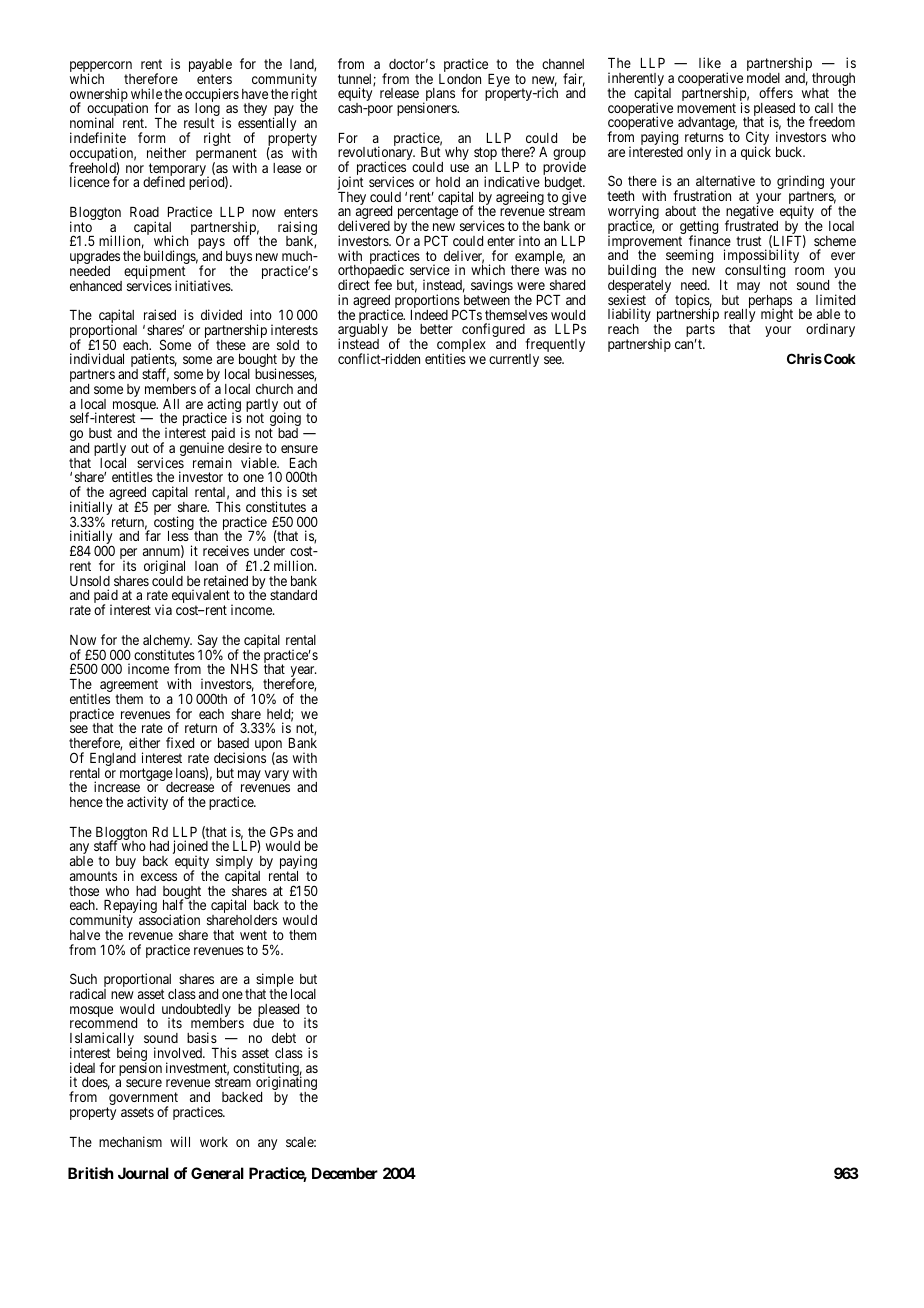 The image size is (924, 1308). Describe the element at coordinates (146, 93) in the screenshot. I see `while` at that location.
